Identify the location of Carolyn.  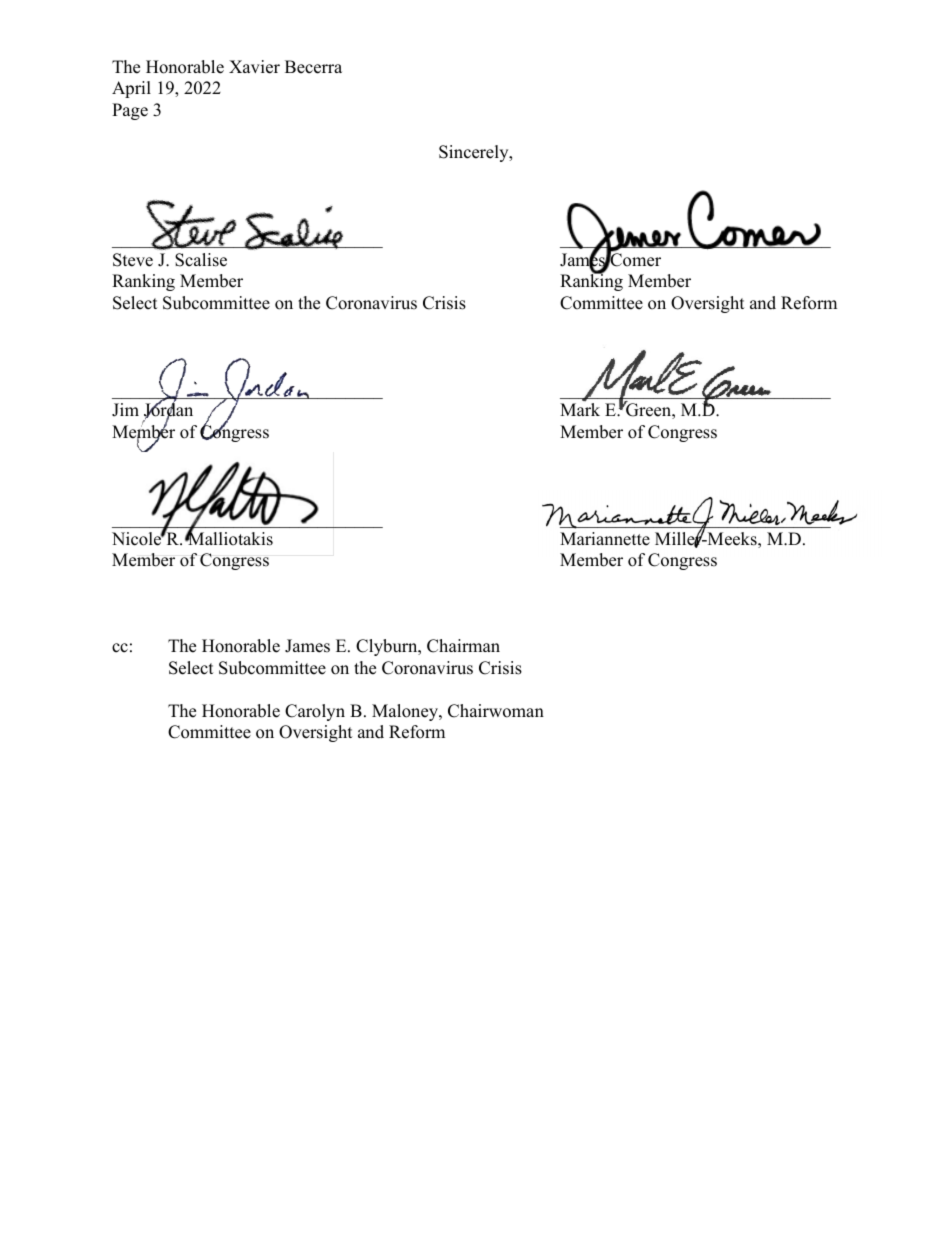
(315, 712).
